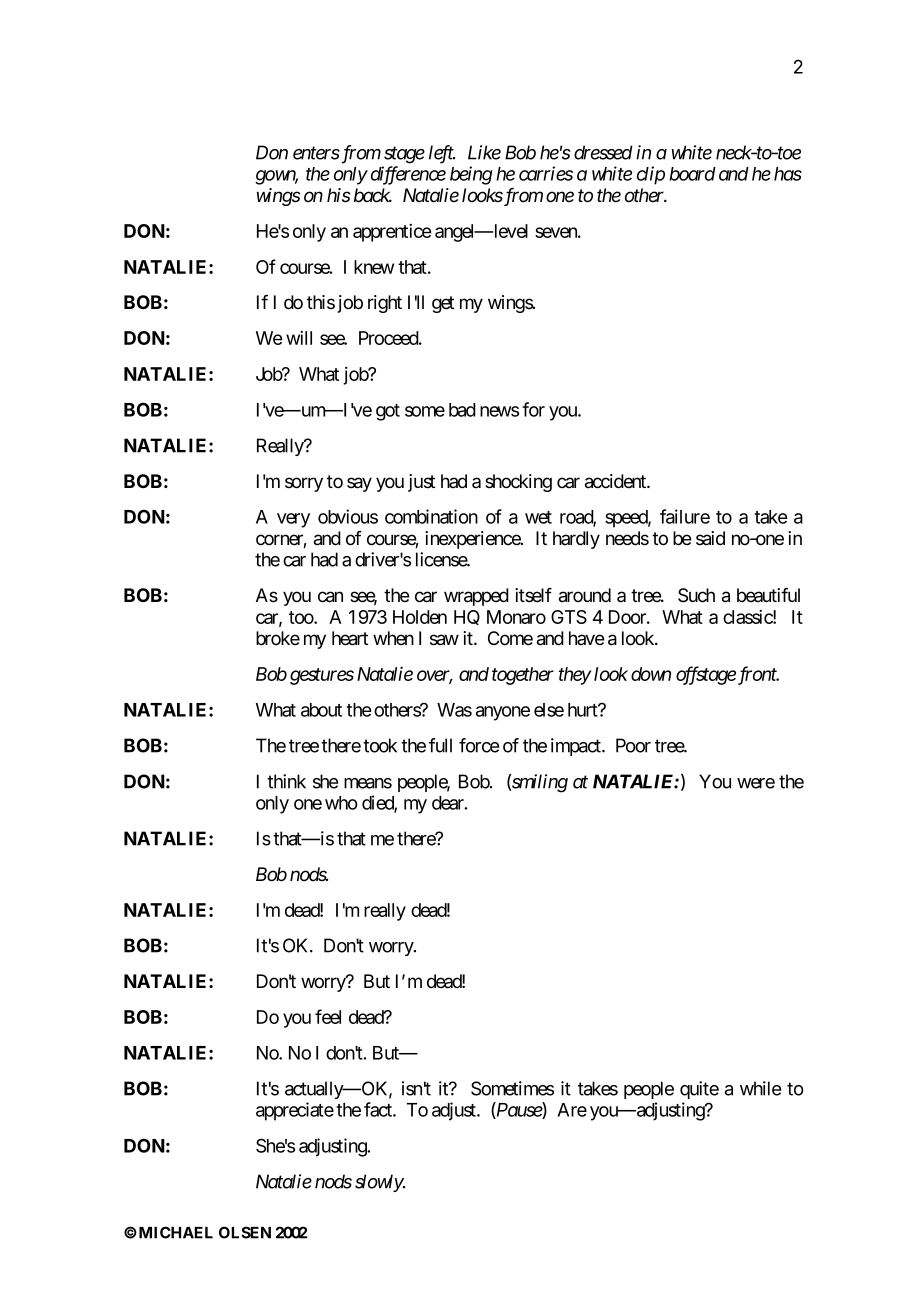 The image size is (924, 1308). Describe the element at coordinates (760, 1088) in the page. I see `while` at that location.
